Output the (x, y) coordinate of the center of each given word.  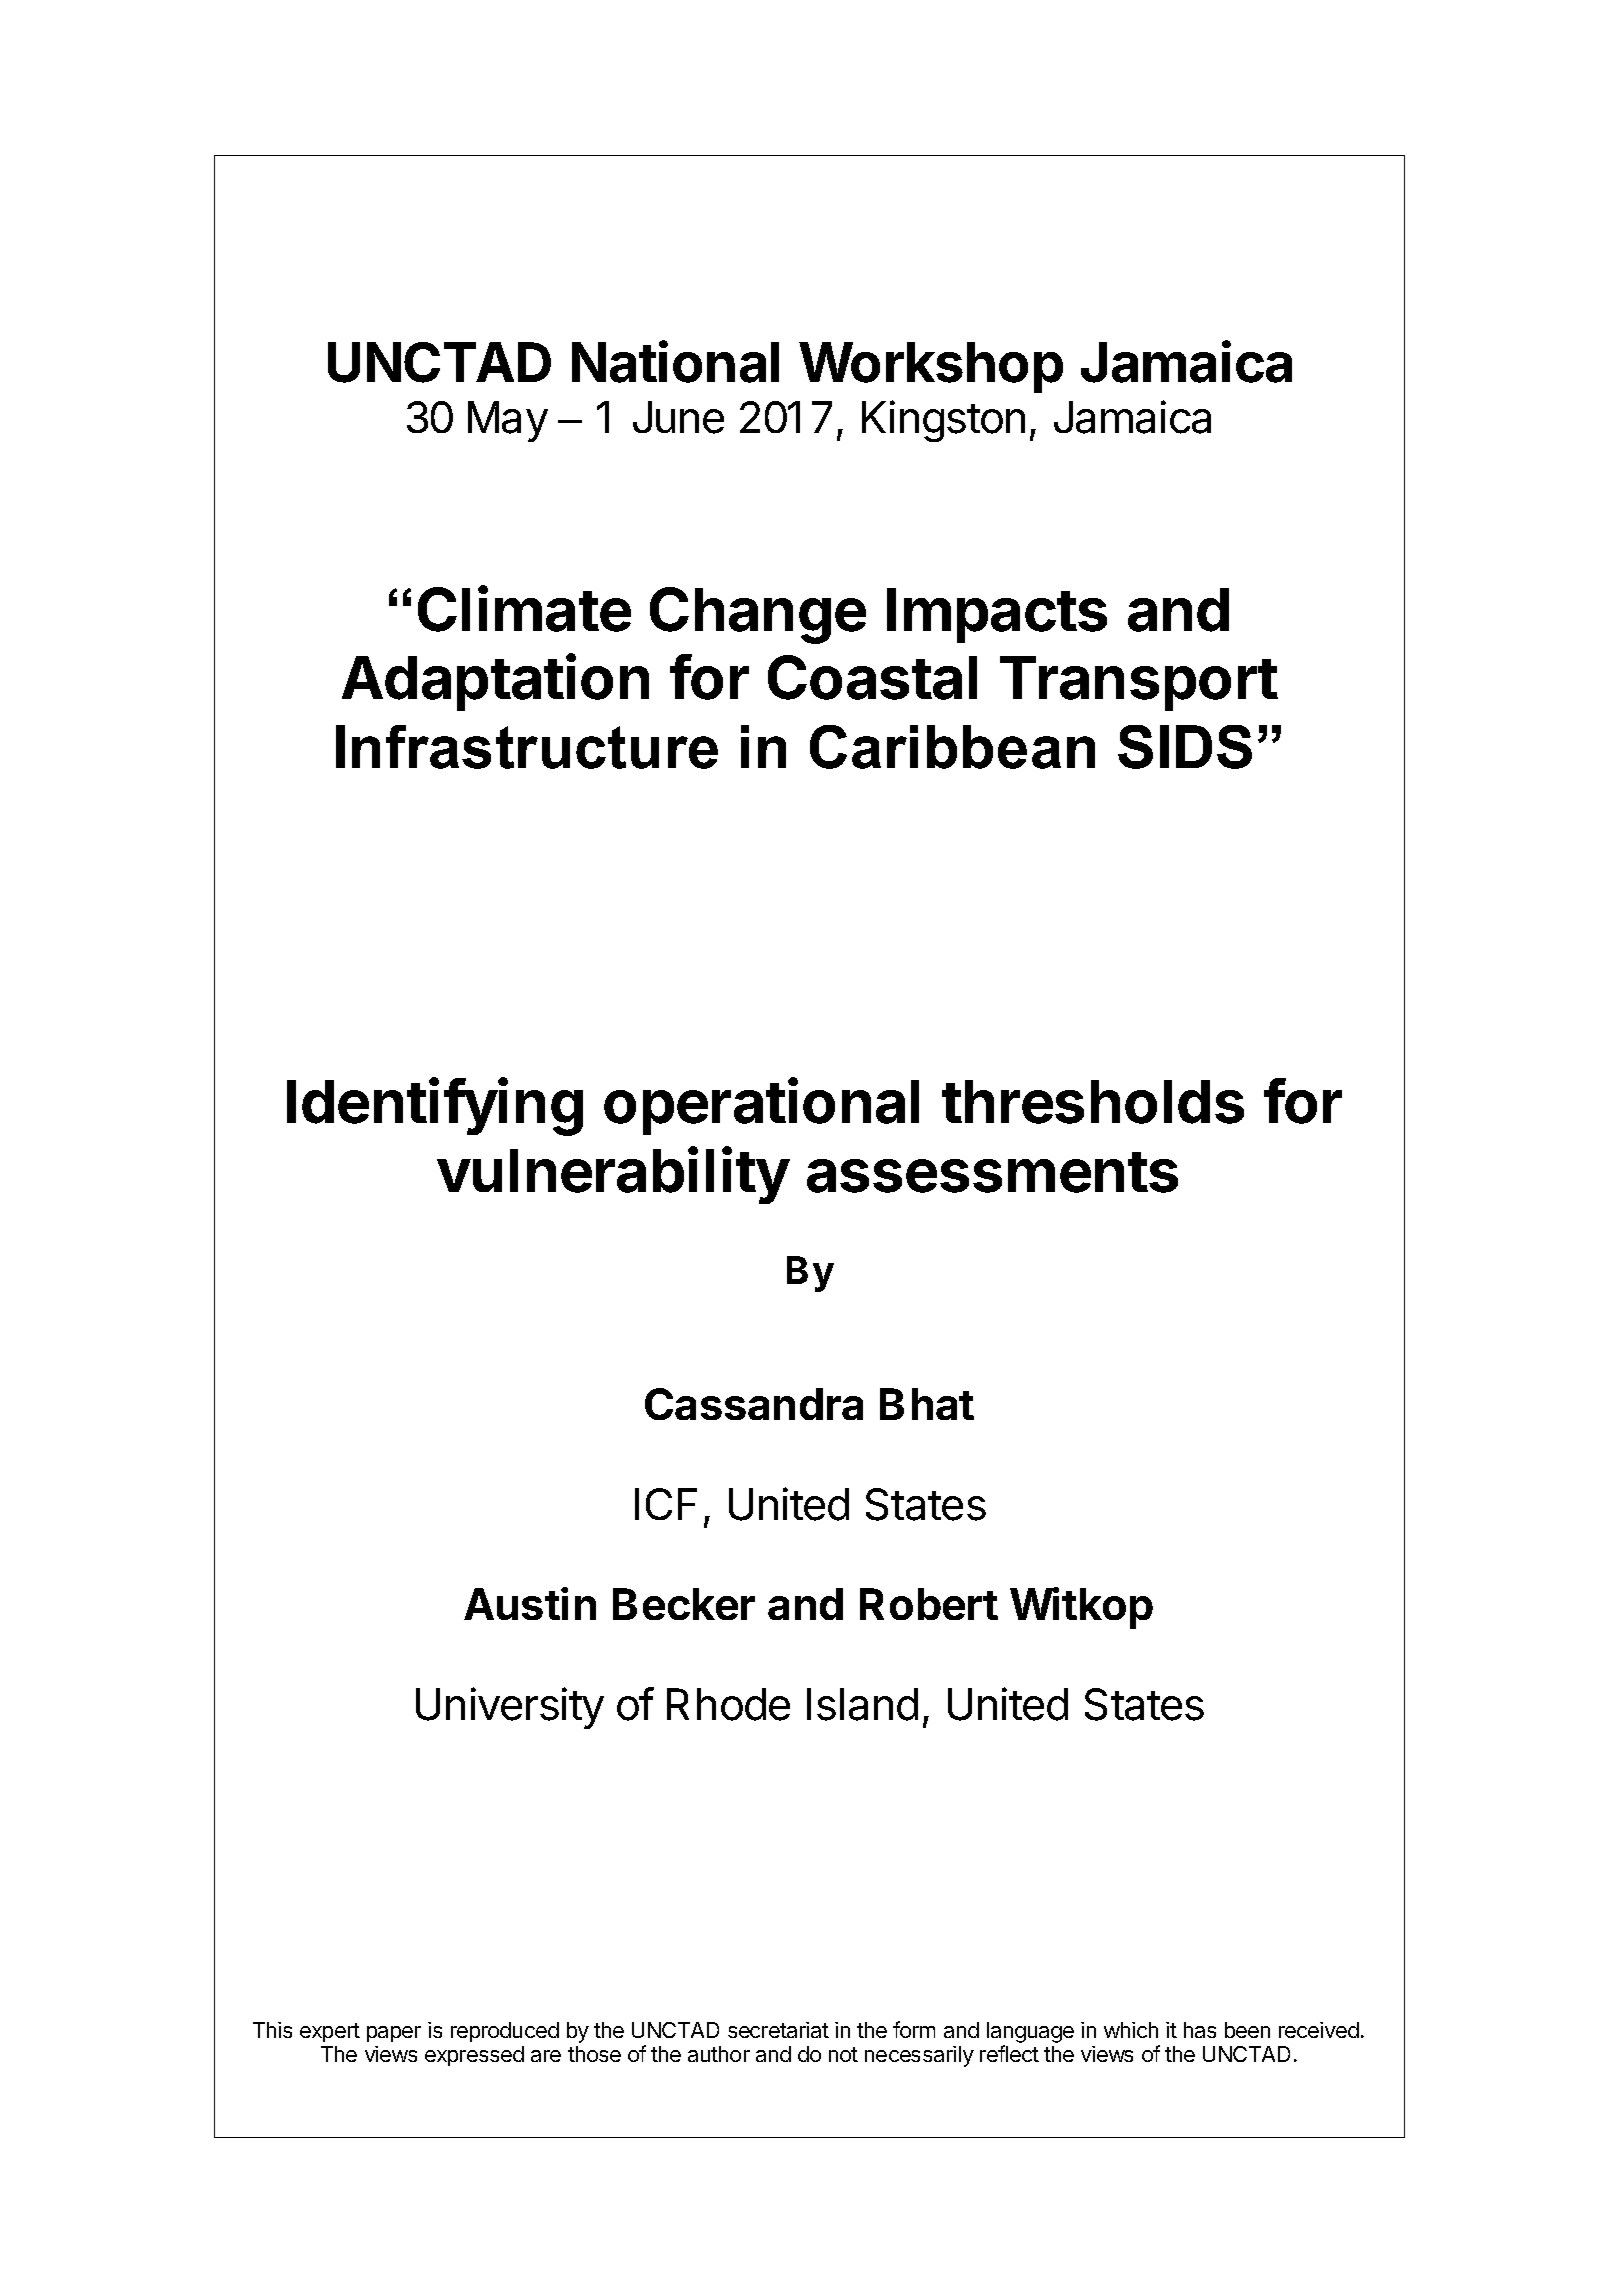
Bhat (927, 1404)
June (678, 417)
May (508, 421)
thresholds (1093, 1102)
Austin (530, 1603)
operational (761, 1106)
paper (394, 2034)
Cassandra (754, 1404)
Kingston (943, 421)
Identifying (435, 1107)
